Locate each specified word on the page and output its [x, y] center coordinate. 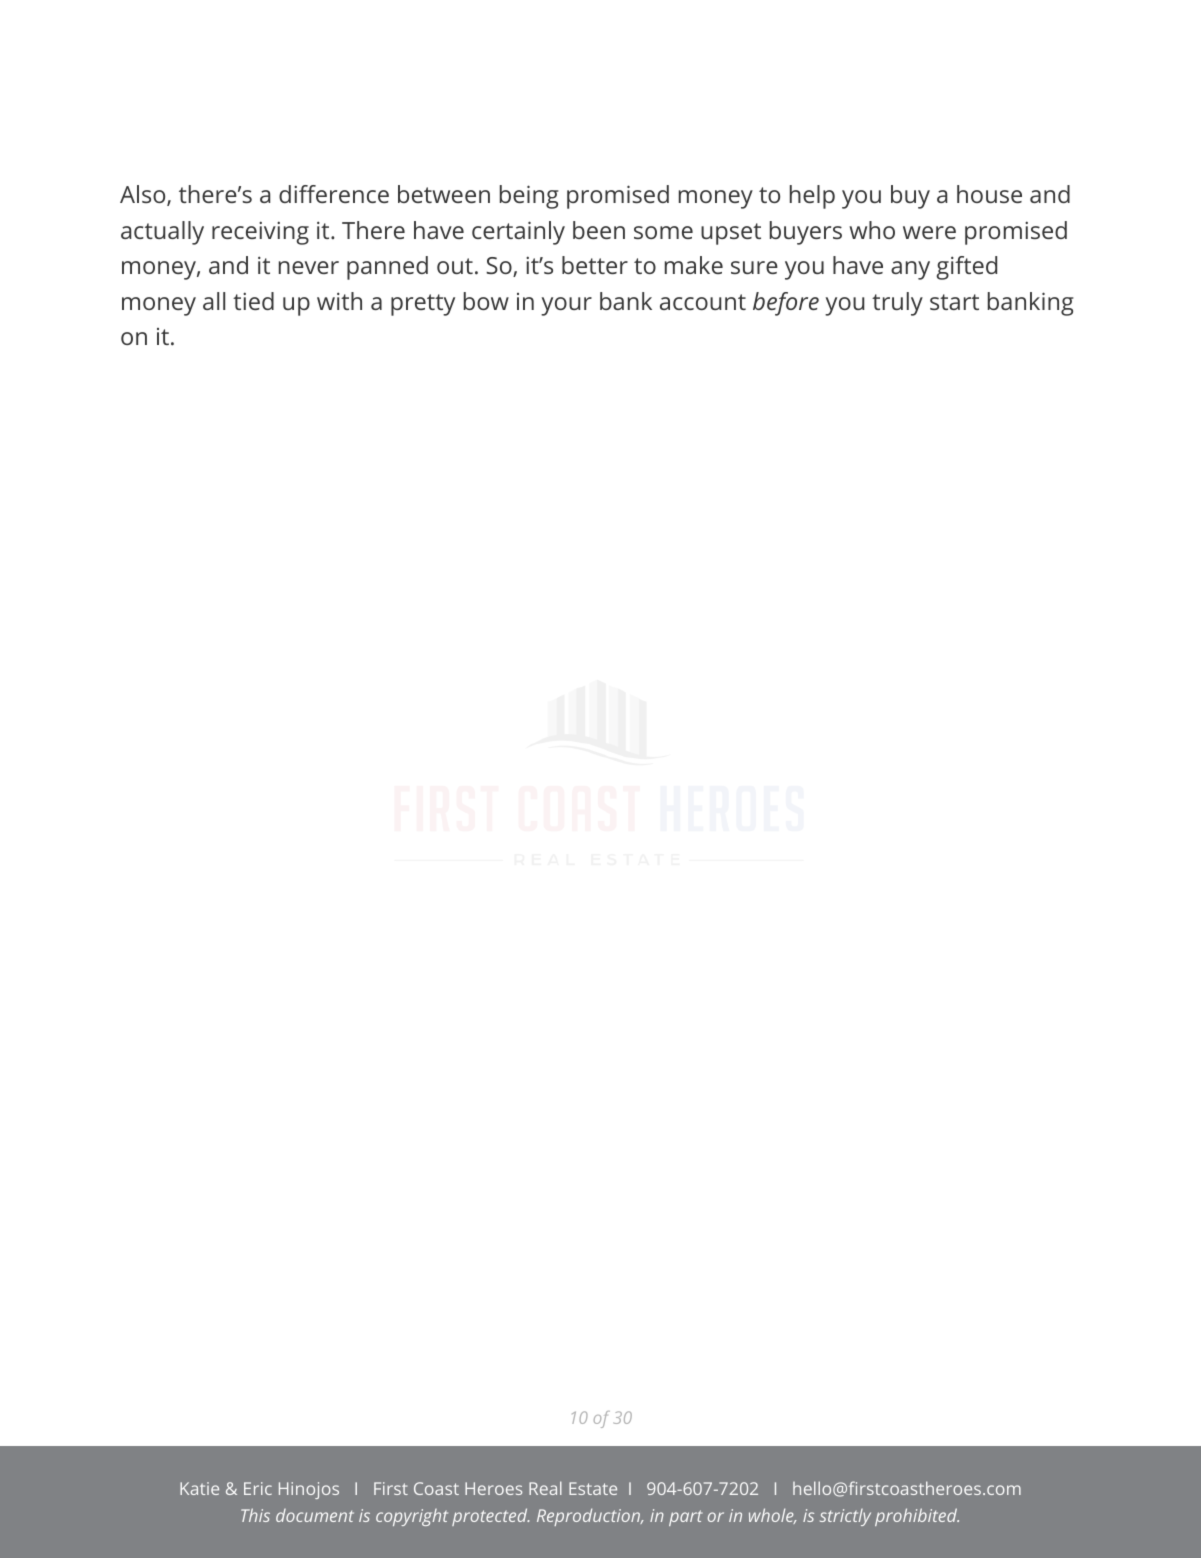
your [566, 306]
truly [897, 304]
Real [545, 1488]
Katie [199, 1488]
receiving [260, 233]
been [599, 230]
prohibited [917, 1517]
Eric [258, 1488]
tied [253, 301]
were [929, 232]
